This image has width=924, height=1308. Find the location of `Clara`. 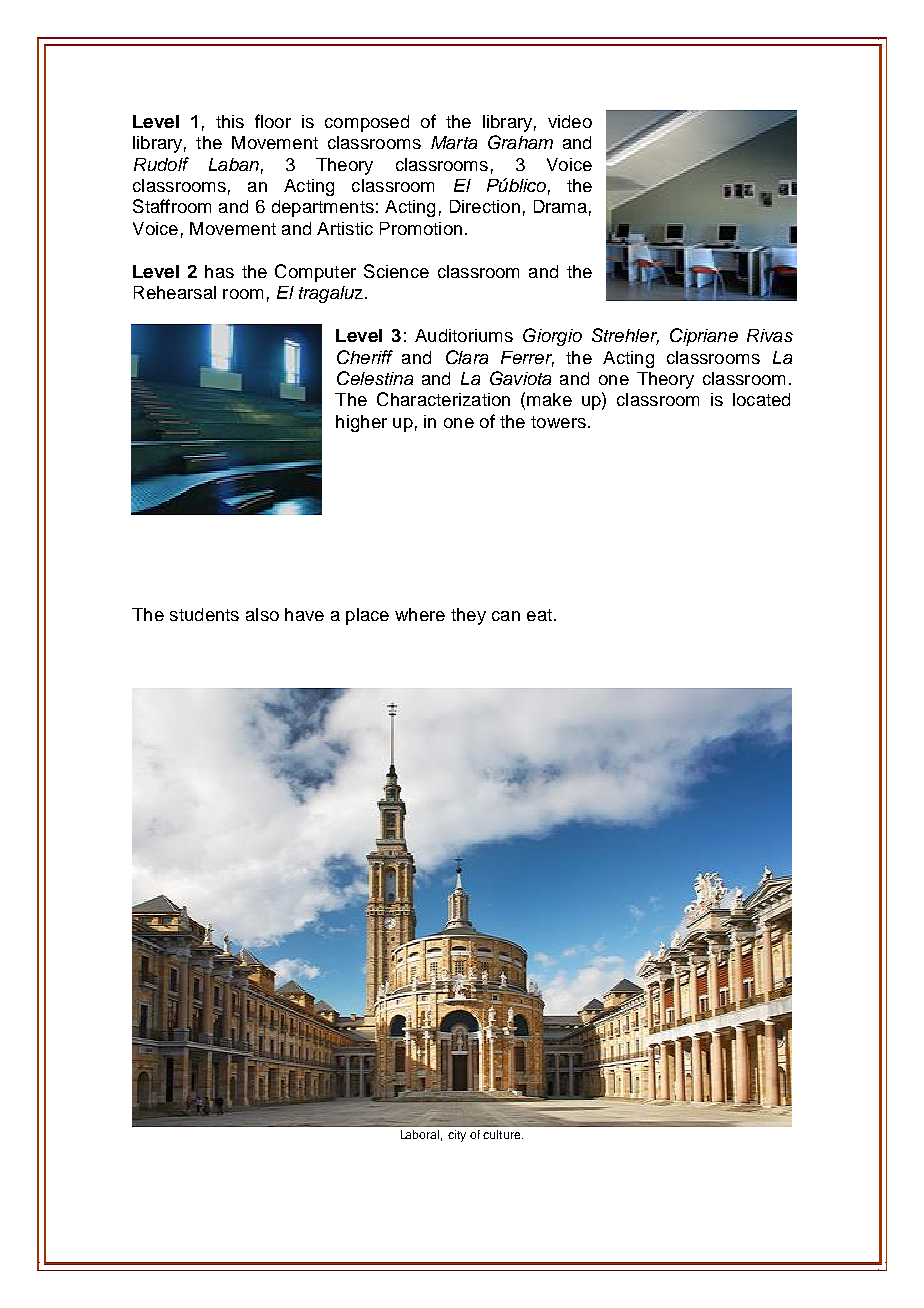

Clara is located at coordinates (467, 357).
